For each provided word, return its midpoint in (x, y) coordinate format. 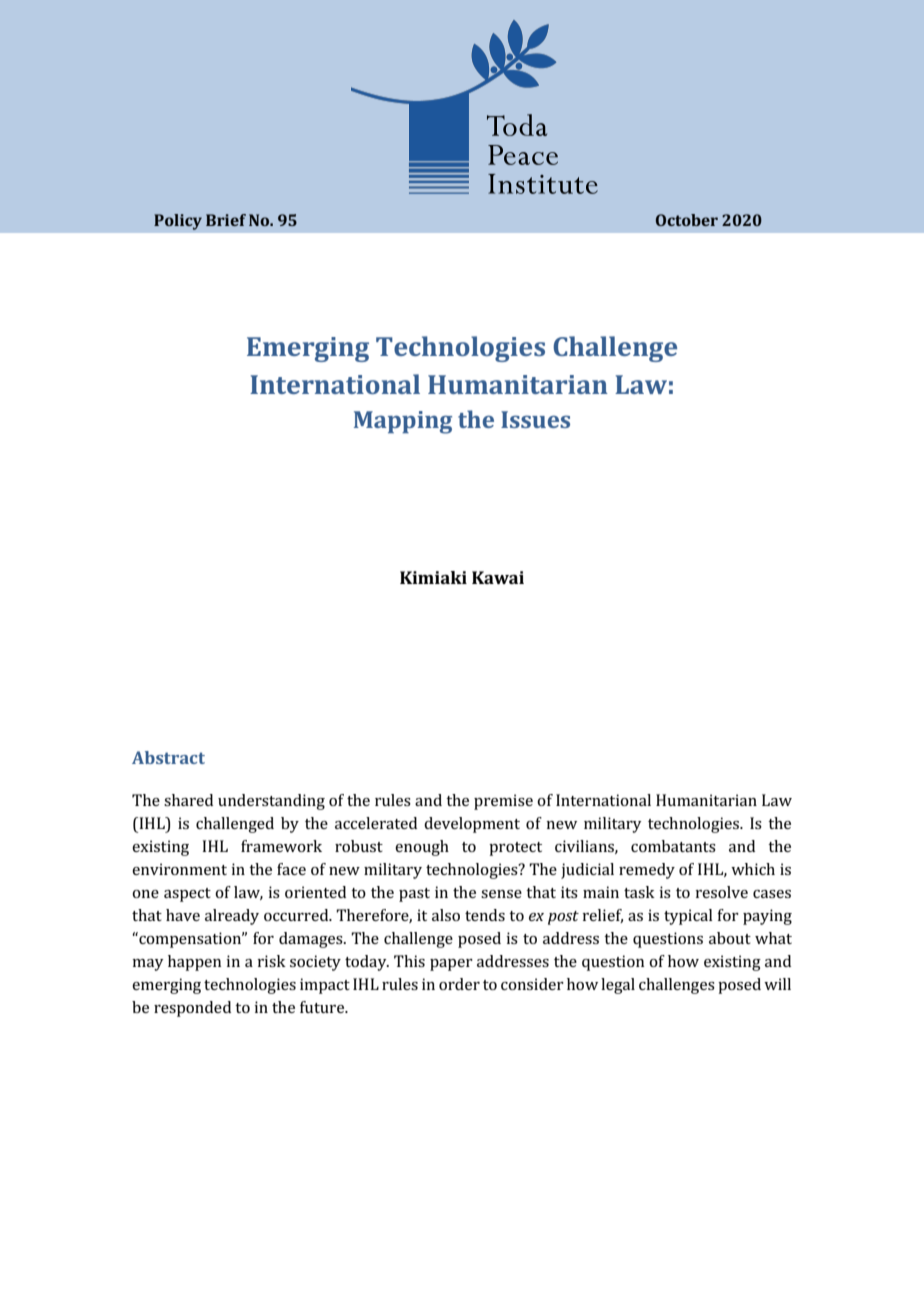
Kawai (498, 577)
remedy (647, 871)
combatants (673, 846)
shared (188, 800)
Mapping (403, 422)
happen (194, 963)
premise (503, 802)
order (459, 984)
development (472, 825)
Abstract (168, 757)
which (753, 869)
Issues (535, 419)
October (687, 220)
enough (422, 848)
